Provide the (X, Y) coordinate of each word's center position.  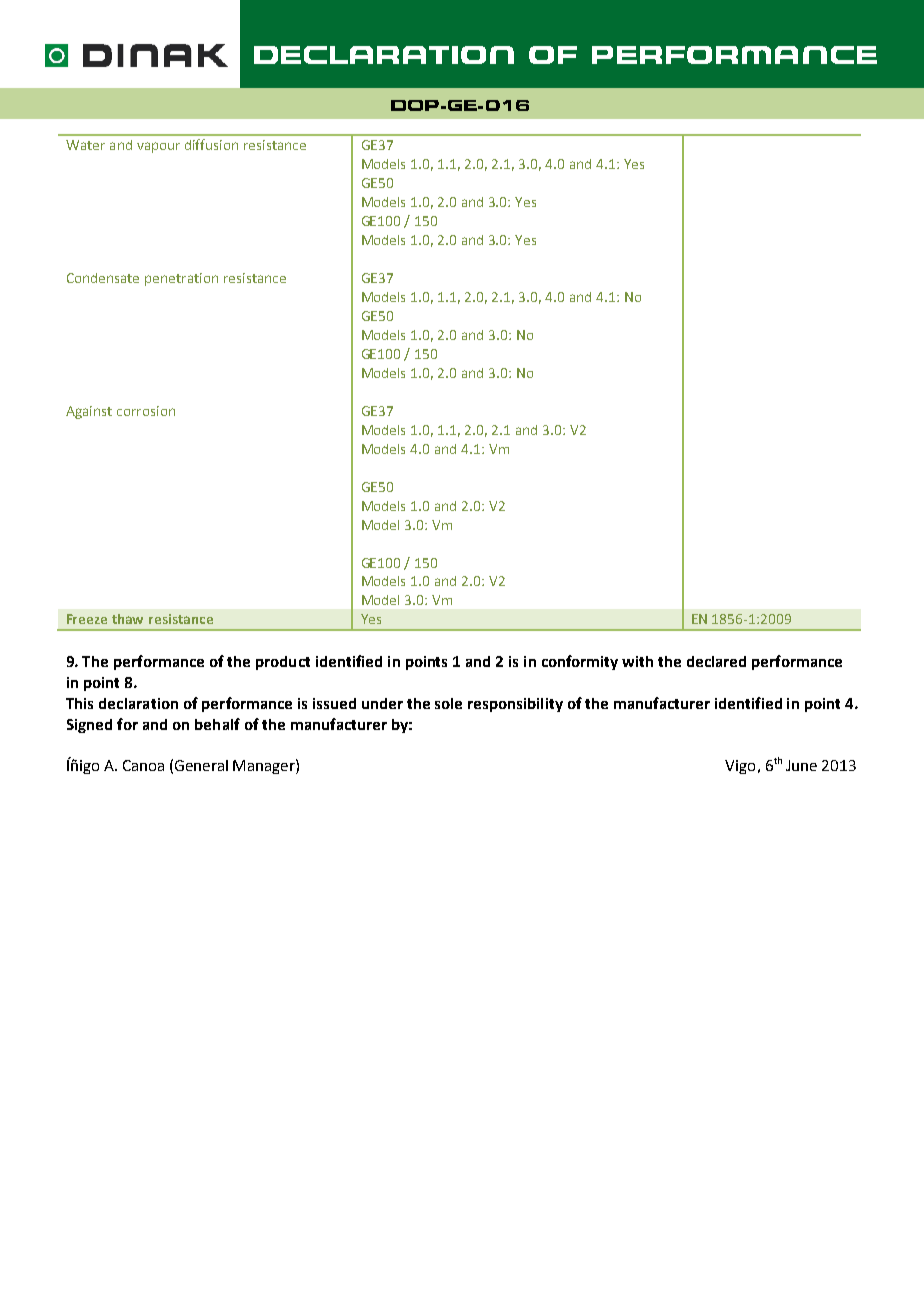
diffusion (211, 144)
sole (448, 703)
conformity (580, 662)
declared (716, 661)
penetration (181, 279)
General (201, 765)
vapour (158, 147)
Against (89, 412)
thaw (127, 619)
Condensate (103, 278)
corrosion (146, 411)
